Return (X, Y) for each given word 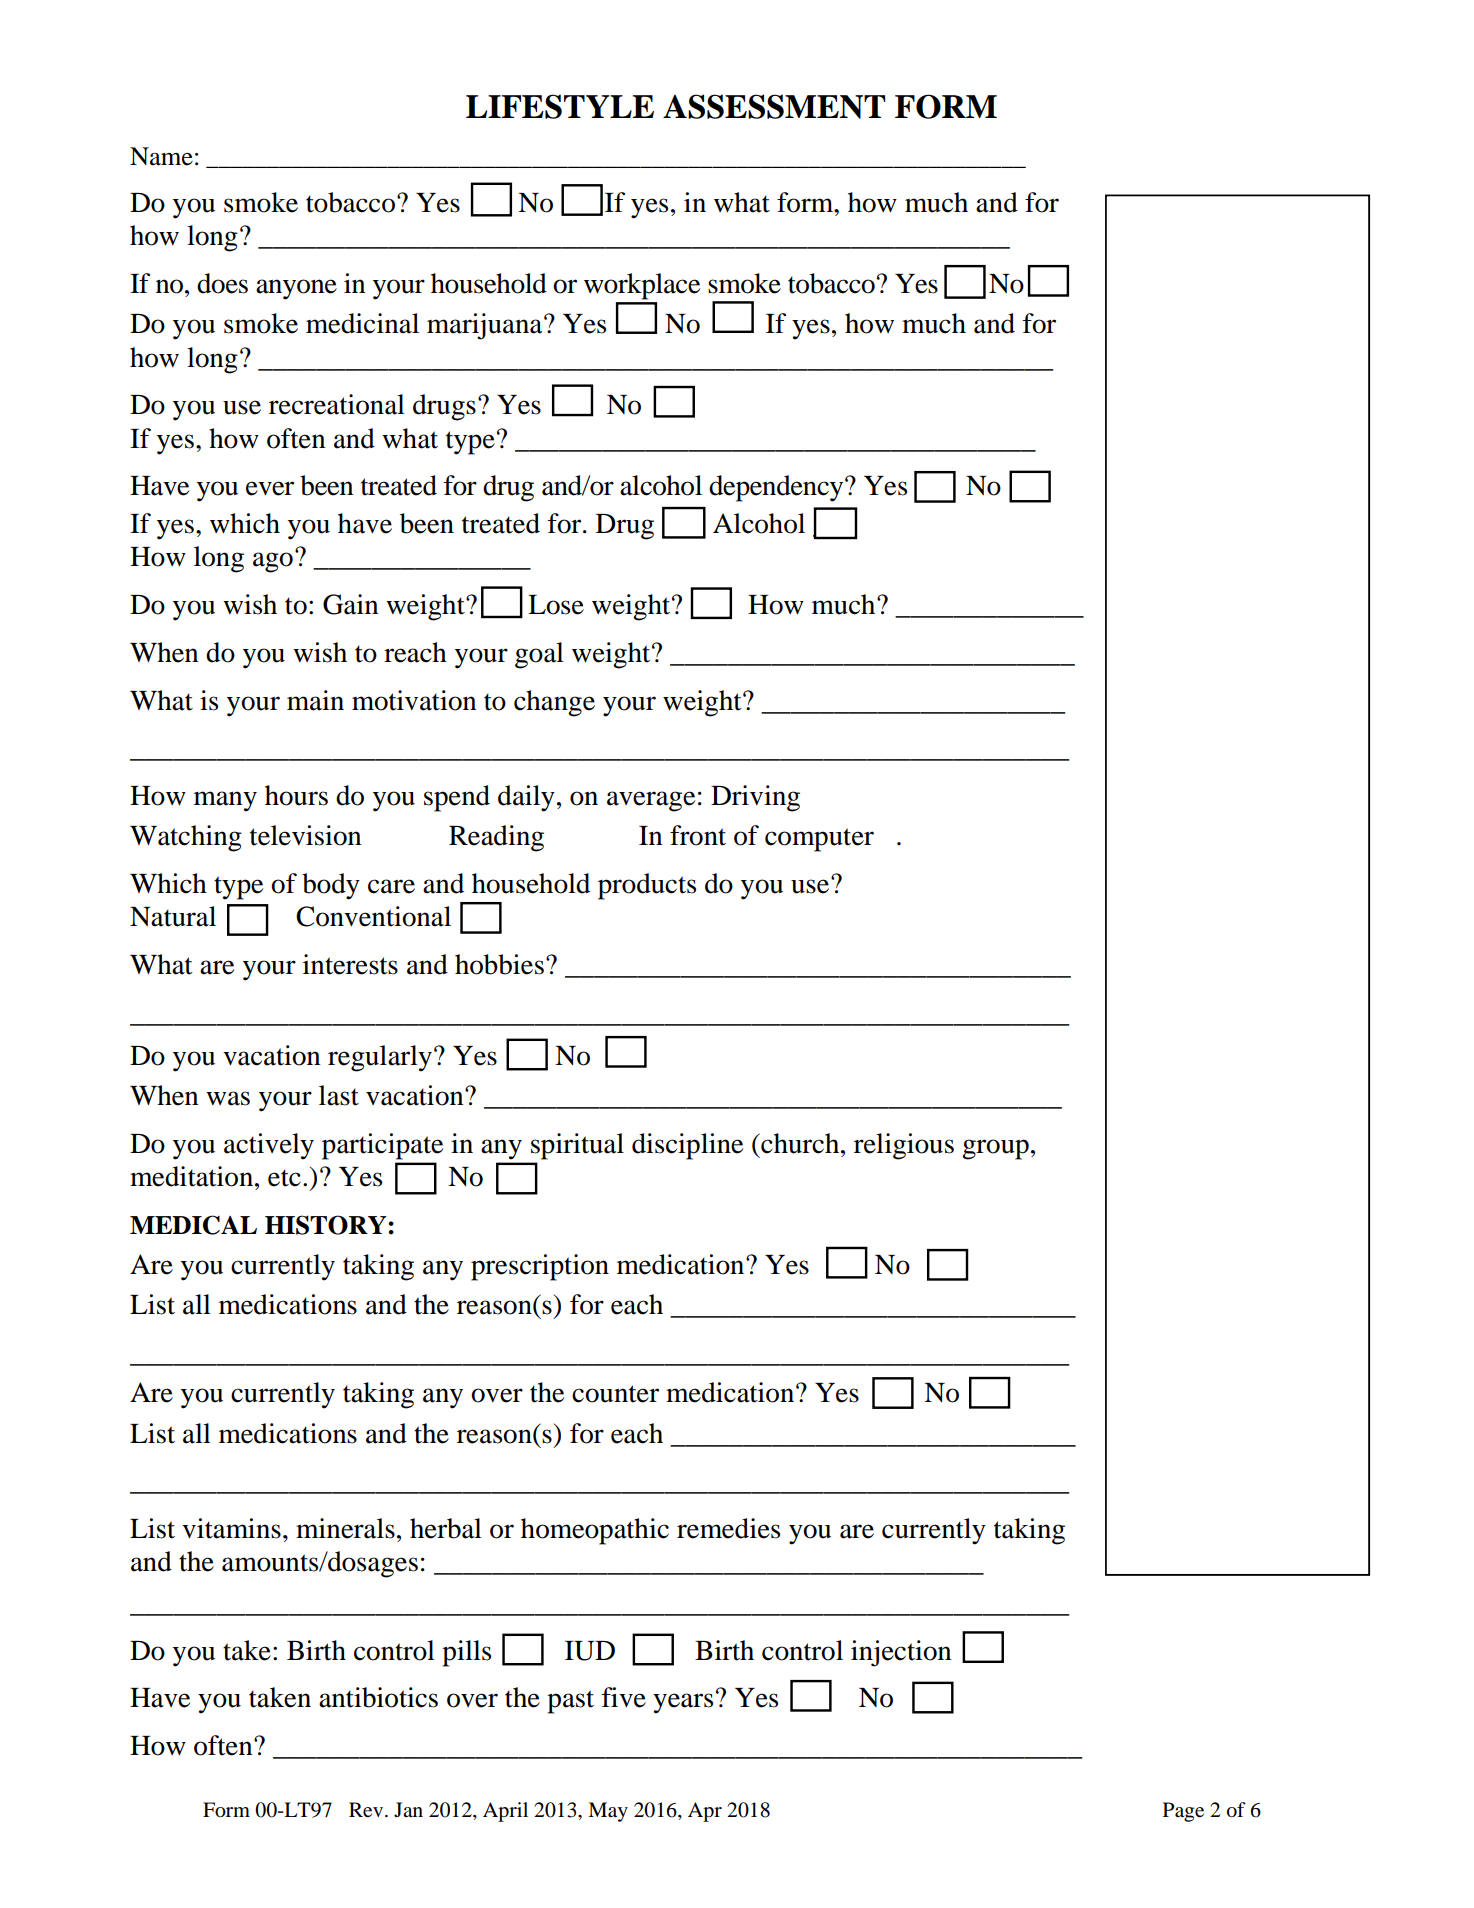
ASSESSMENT (774, 106)
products (647, 886)
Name (161, 156)
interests (350, 964)
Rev (367, 1810)
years (683, 1703)
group (995, 1149)
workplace (642, 286)
